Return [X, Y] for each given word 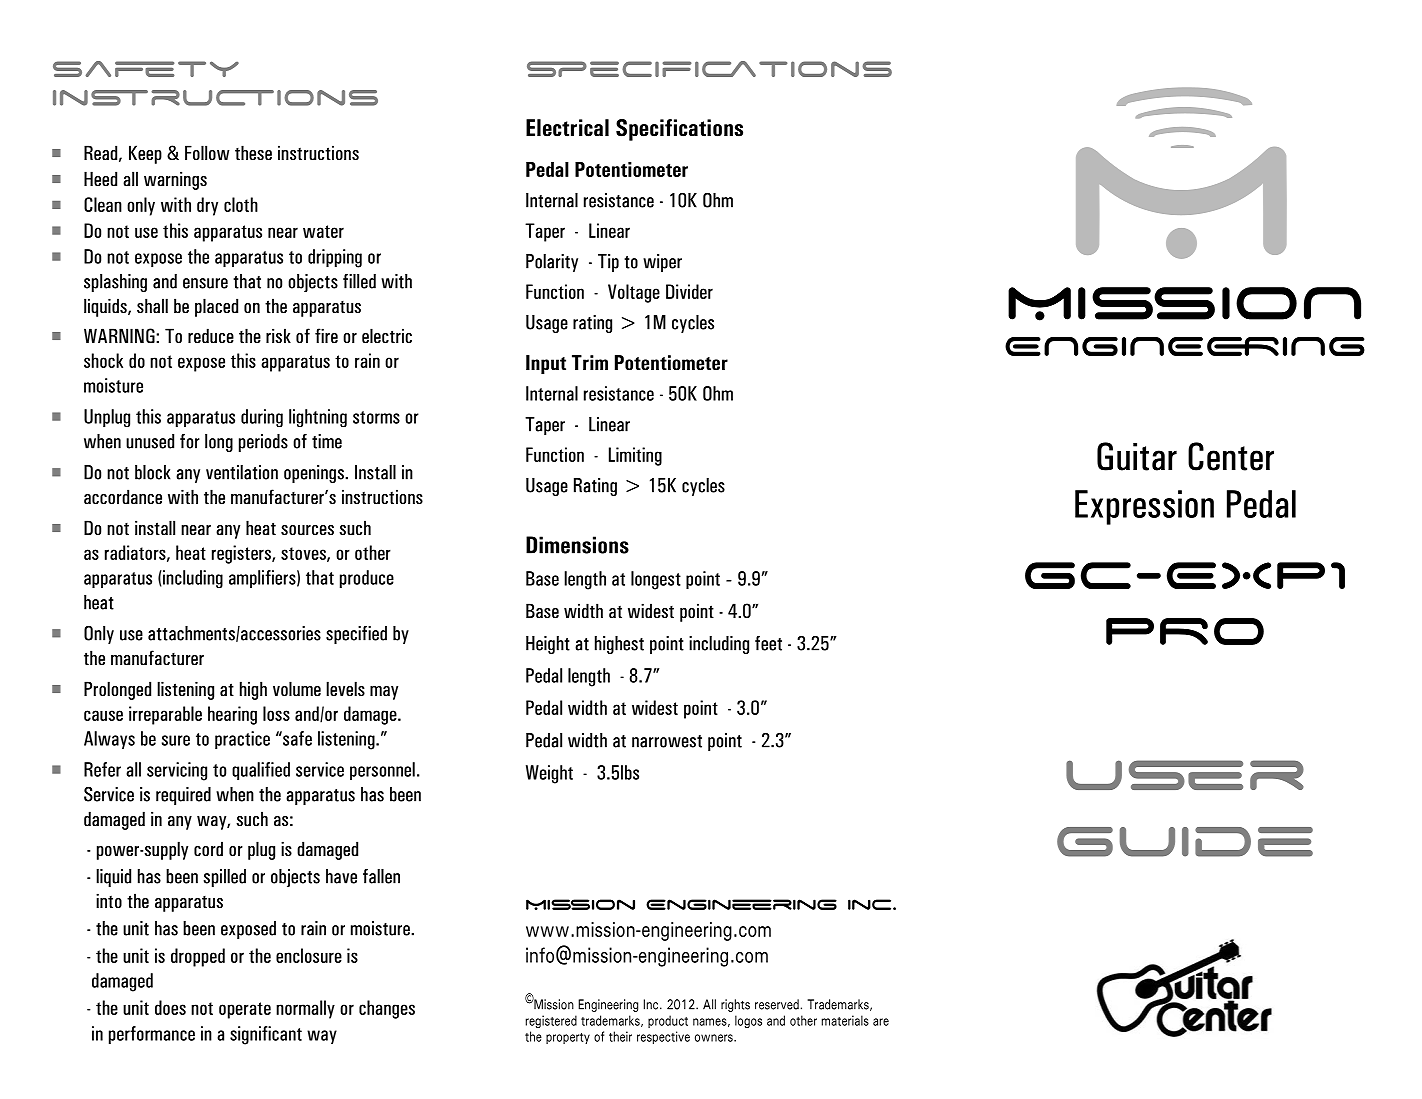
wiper [662, 263]
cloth [241, 204]
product [668, 1021]
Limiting [635, 456]
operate [245, 1010]
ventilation [242, 472]
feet [768, 643]
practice [242, 740]
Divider [689, 291]
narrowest [667, 741]
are [881, 1022]
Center [1231, 456]
